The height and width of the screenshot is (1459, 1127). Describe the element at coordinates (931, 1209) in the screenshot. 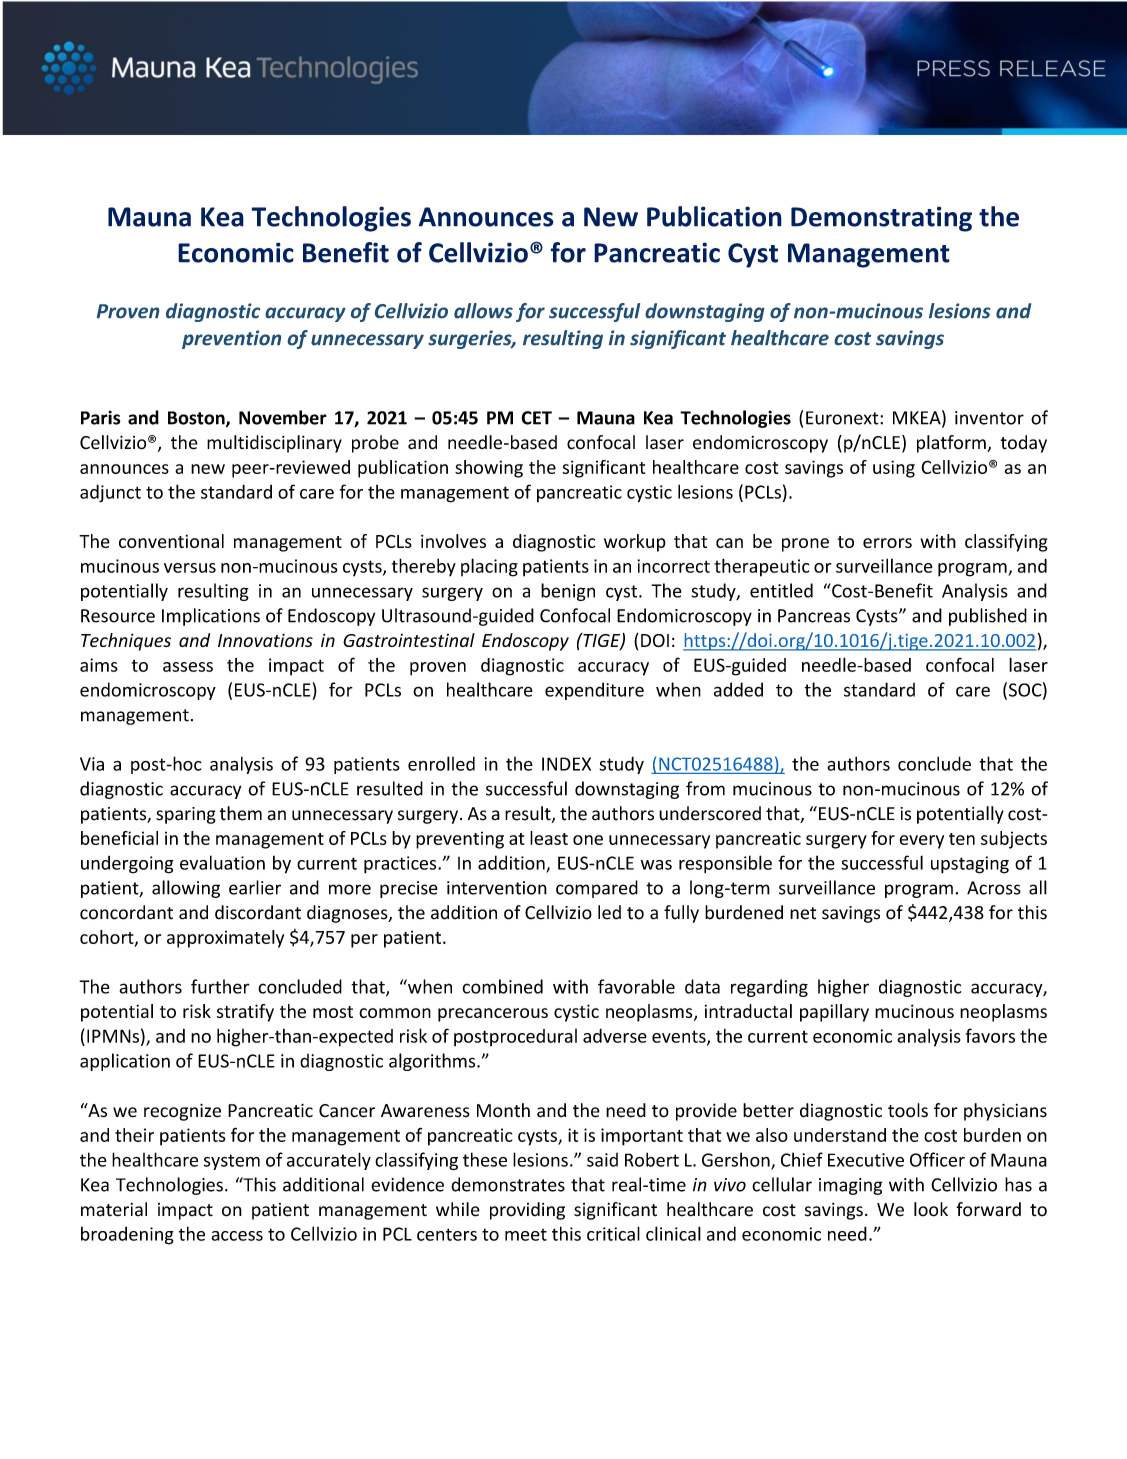

I see `look` at that location.
